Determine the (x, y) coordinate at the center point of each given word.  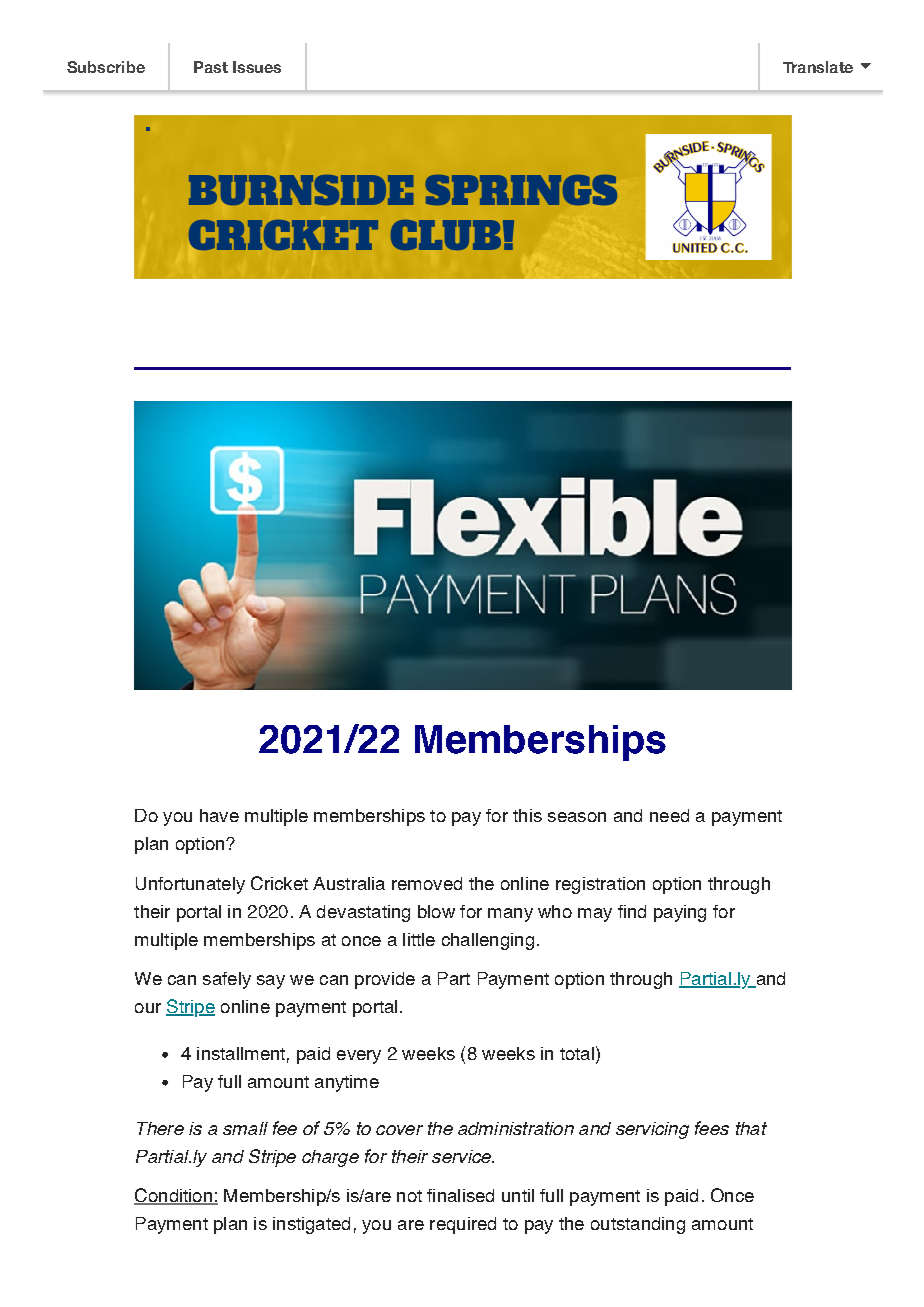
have (219, 815)
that (751, 1128)
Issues (257, 67)
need (669, 815)
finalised (460, 1195)
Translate (818, 67)
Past (211, 67)
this (527, 815)
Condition (174, 1196)
